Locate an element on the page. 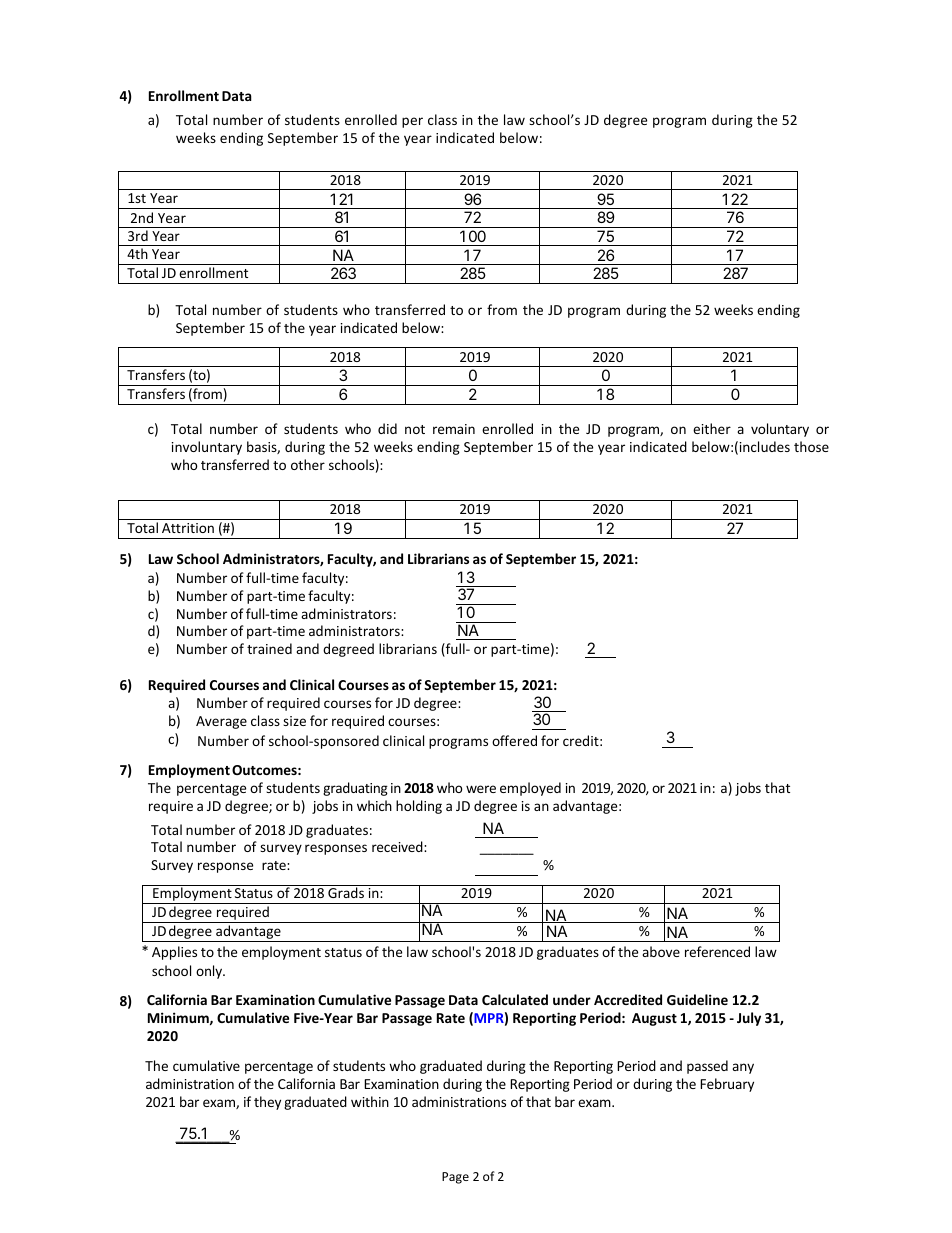  trained is located at coordinates (269, 648).
